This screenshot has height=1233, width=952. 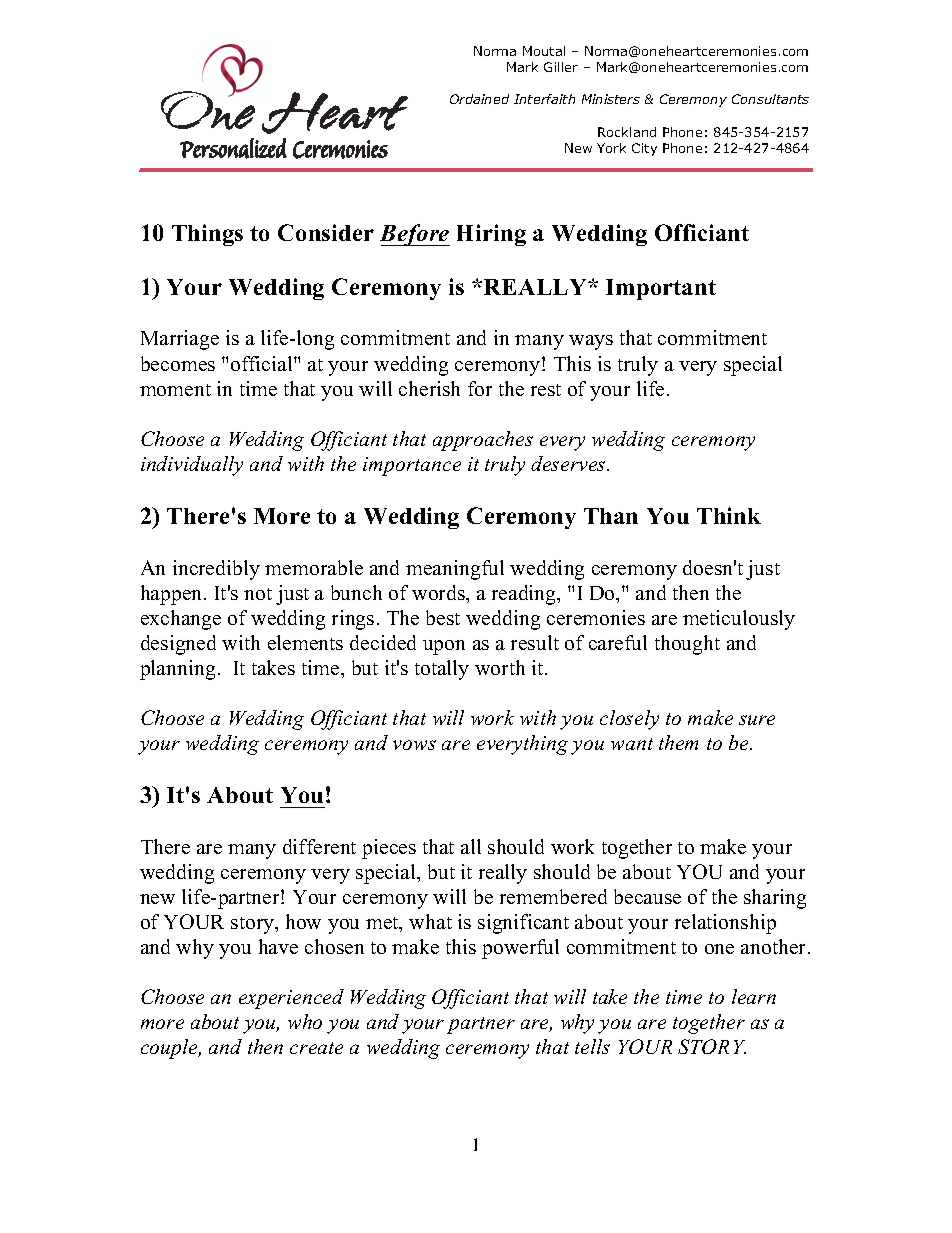 I want to click on learn, so click(x=754, y=996).
